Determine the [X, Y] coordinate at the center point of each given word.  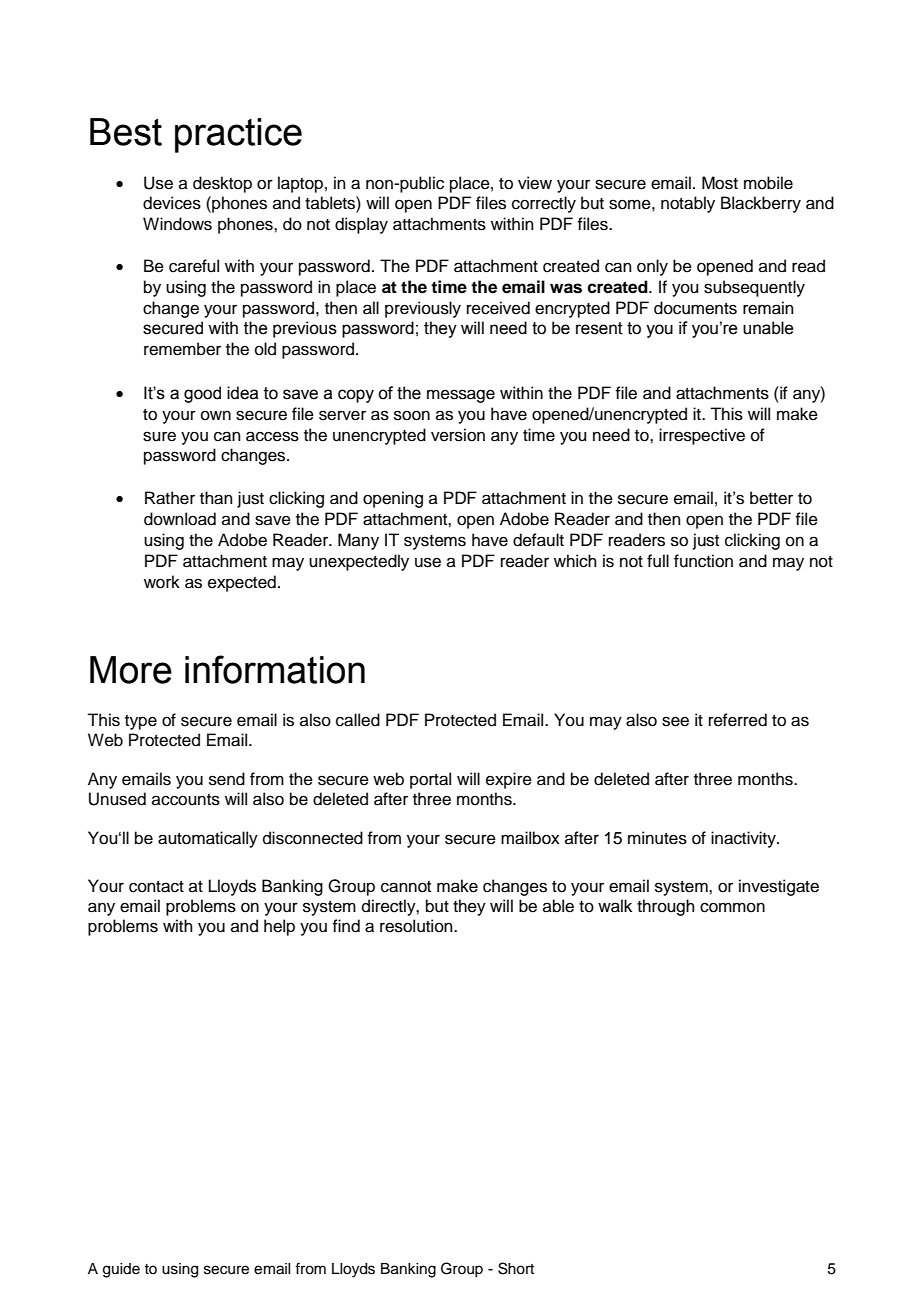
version [458, 435]
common [732, 907]
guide [121, 1270]
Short [516, 1268]
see [675, 721]
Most [720, 183]
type [141, 722]
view [535, 183]
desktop [222, 184]
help [279, 927]
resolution [417, 926]
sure [159, 436]
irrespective [702, 436]
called [358, 720]
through [666, 907]
